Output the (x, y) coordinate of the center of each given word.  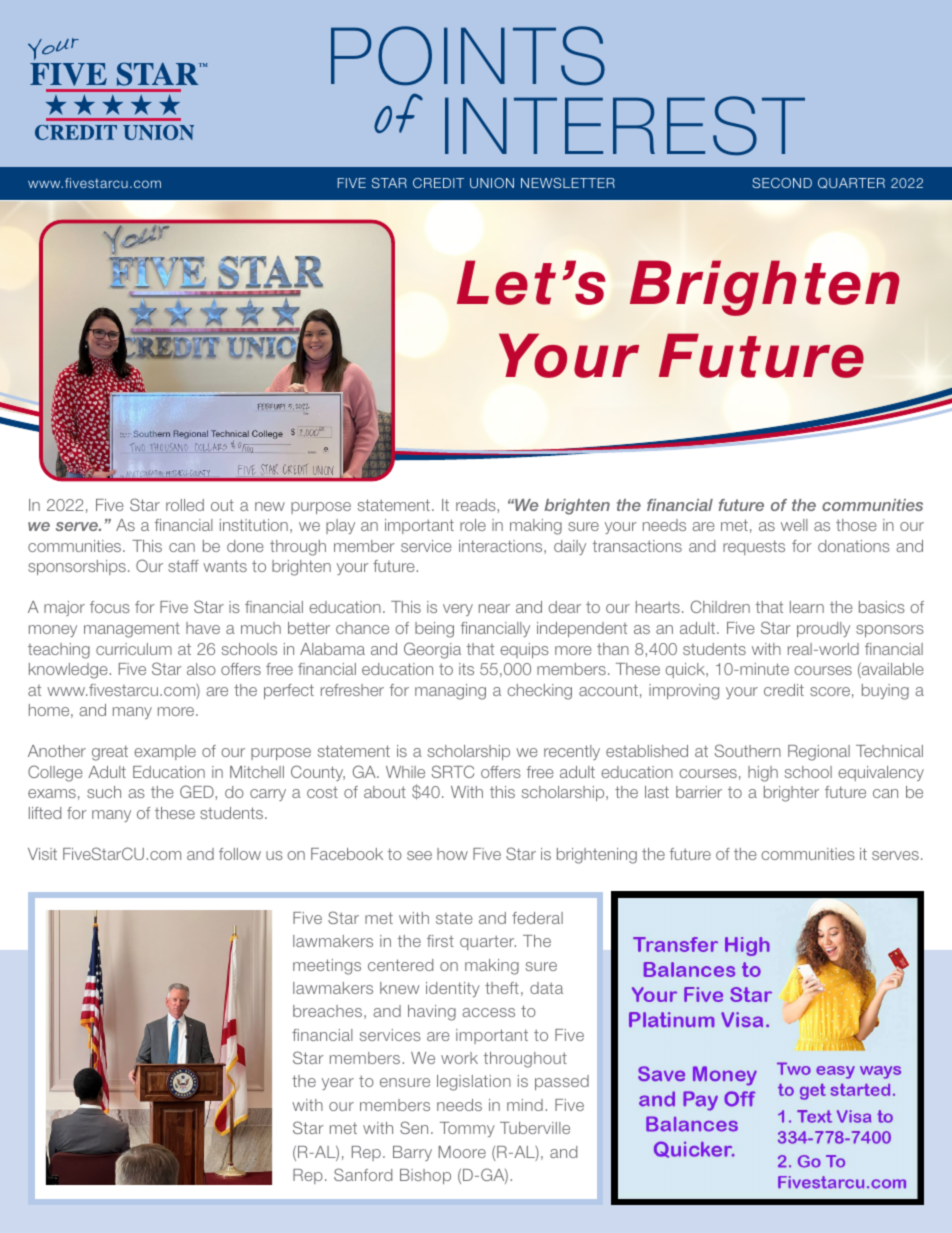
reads (476, 505)
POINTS (468, 55)
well (794, 525)
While (405, 772)
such (104, 792)
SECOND (782, 183)
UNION (492, 183)
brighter (791, 794)
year (338, 1084)
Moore (462, 1152)
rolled (185, 505)
